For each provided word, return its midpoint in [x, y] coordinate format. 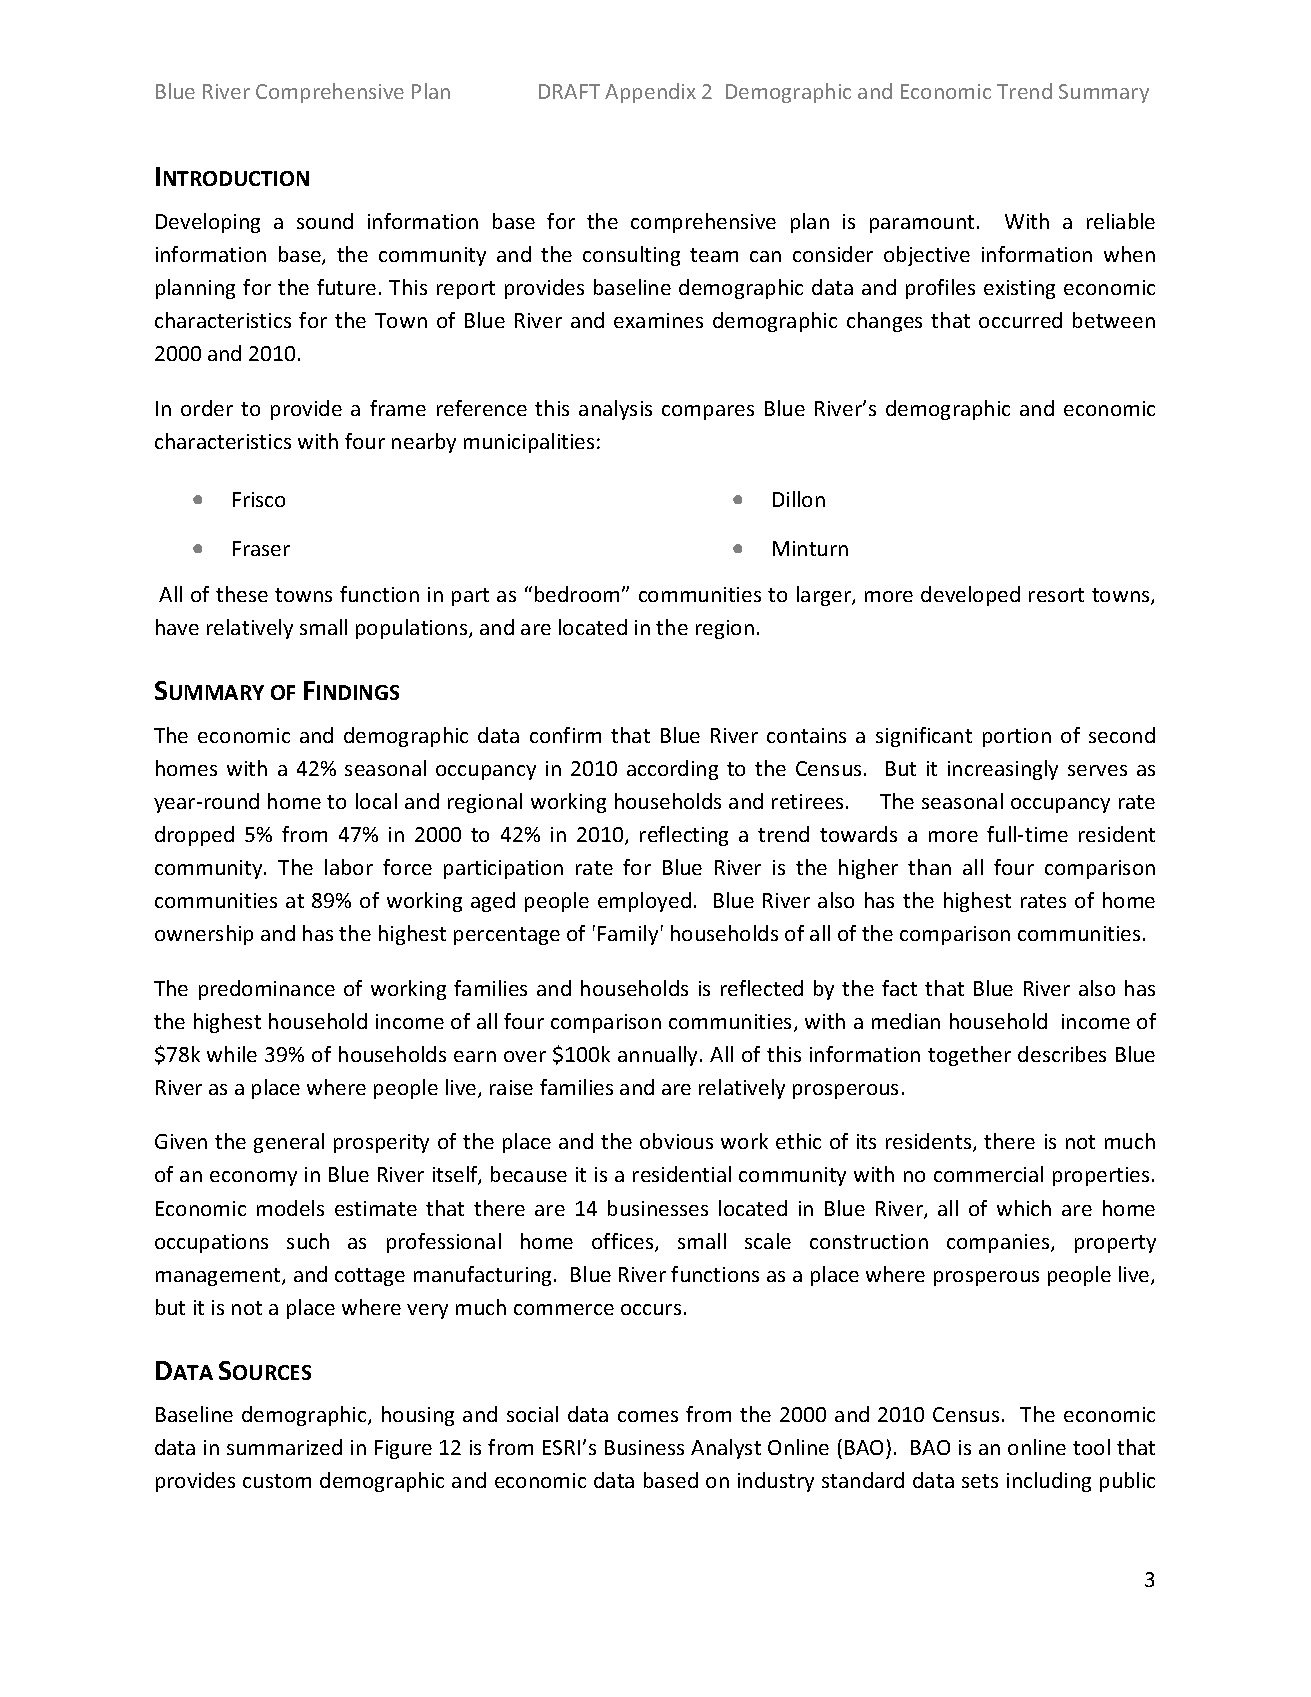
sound [325, 221]
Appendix [650, 93]
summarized [284, 1447]
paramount [922, 224]
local [376, 801]
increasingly [1003, 770]
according [672, 770]
